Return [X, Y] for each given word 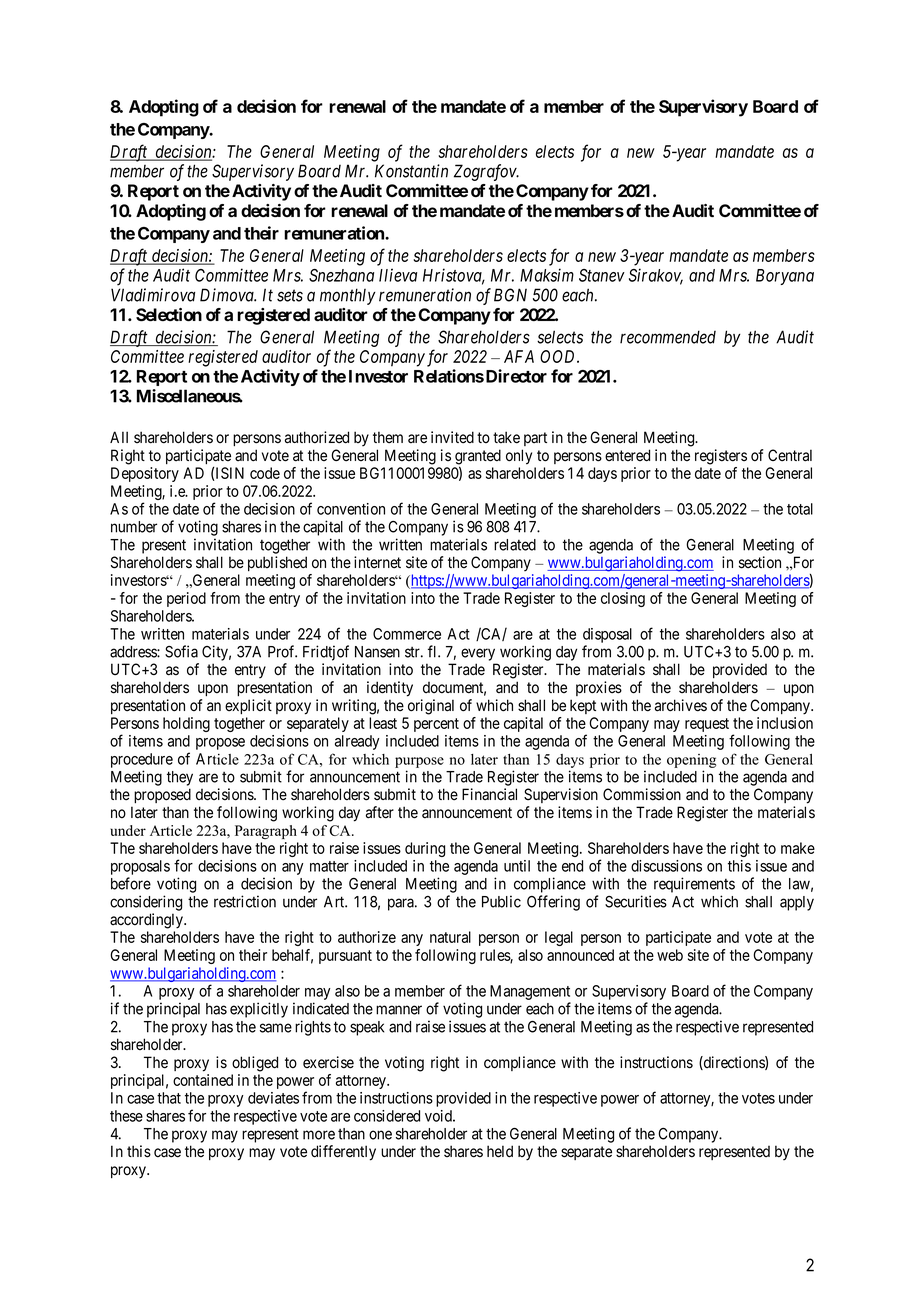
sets [290, 295]
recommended [668, 337]
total [800, 509]
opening [691, 761]
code [265, 473]
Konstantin [411, 171]
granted [478, 458]
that [169, 1098]
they [180, 778]
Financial [489, 794]
